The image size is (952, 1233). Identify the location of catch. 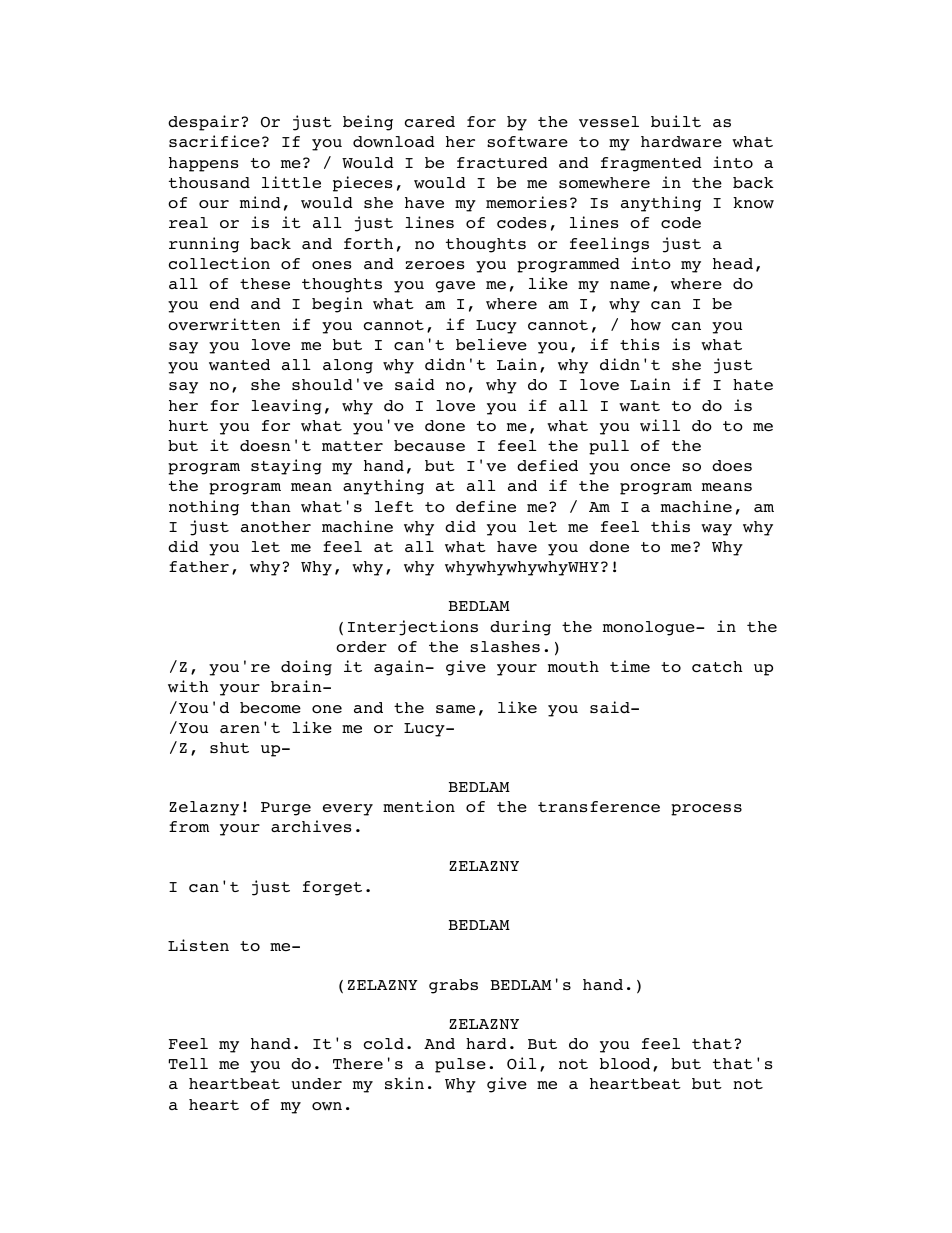
(717, 666).
